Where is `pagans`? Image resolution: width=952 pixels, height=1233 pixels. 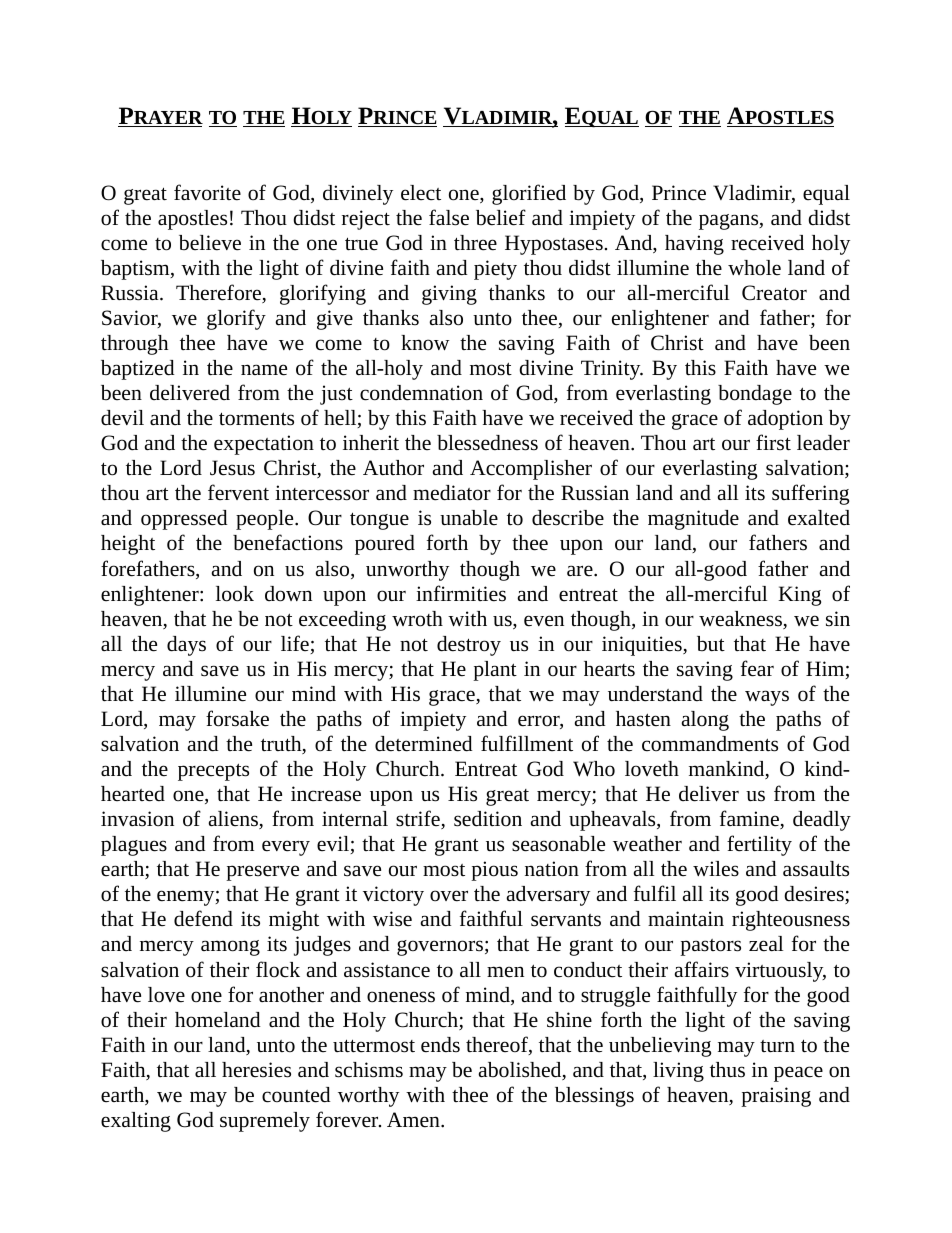 pagans is located at coordinates (730, 222).
